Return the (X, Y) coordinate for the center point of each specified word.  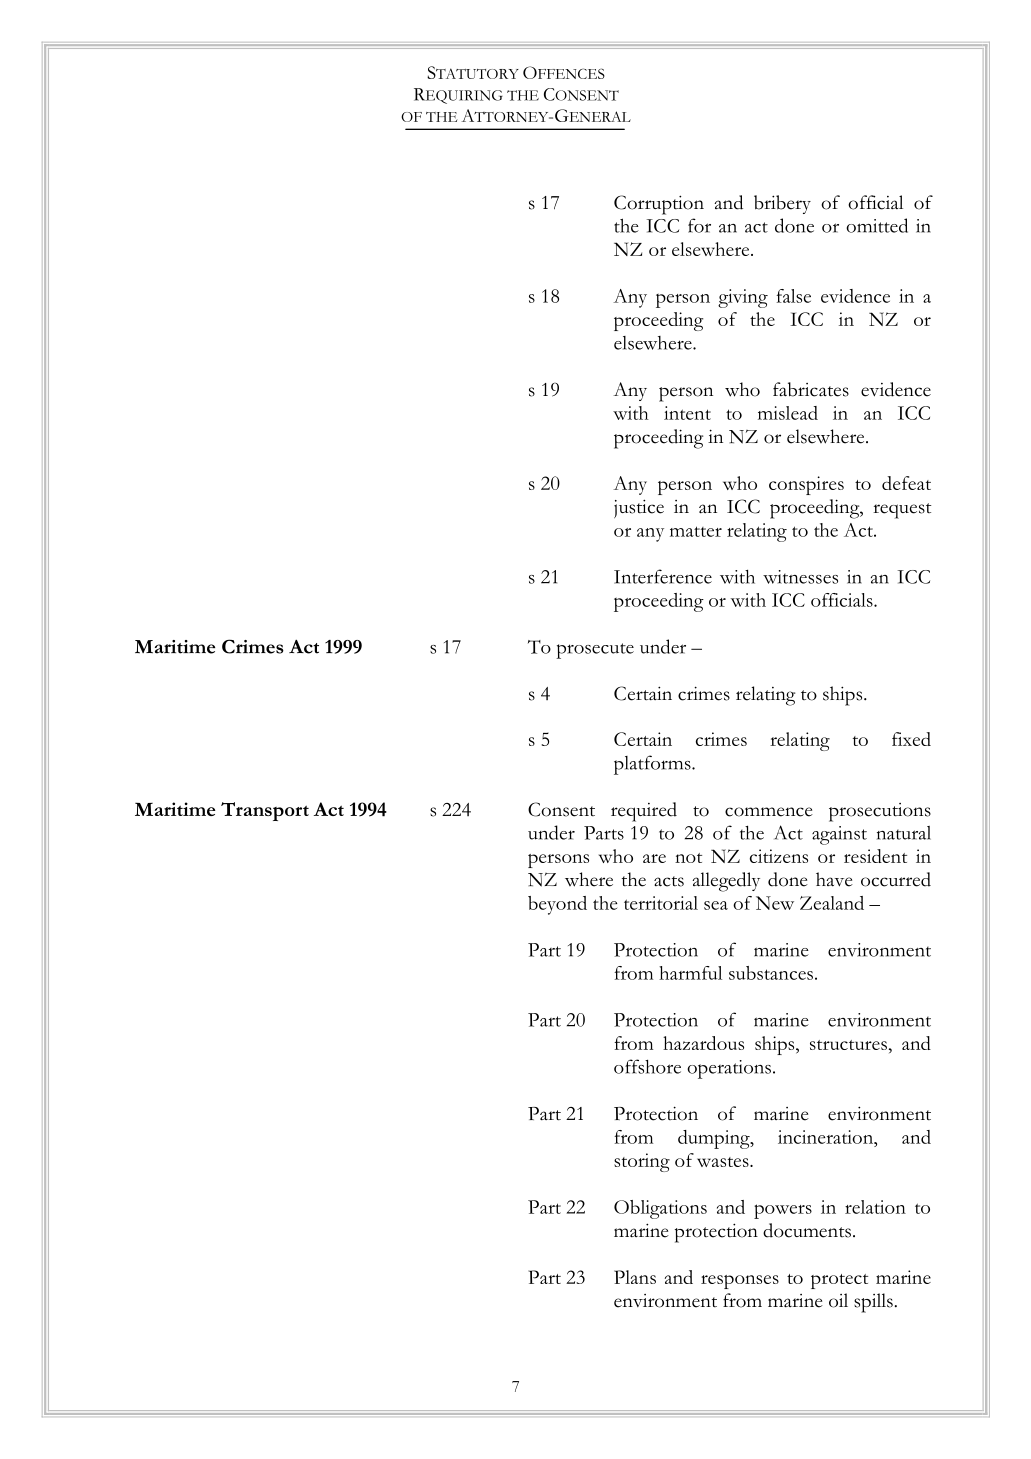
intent (687, 413)
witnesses (800, 577)
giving (743, 298)
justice (639, 508)
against (839, 835)
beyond (557, 905)
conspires (806, 485)
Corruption (659, 205)
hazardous (703, 1043)
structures (848, 1045)
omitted (877, 225)
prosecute (595, 651)
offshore (647, 1066)
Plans (635, 1277)
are (654, 858)
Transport (265, 811)
